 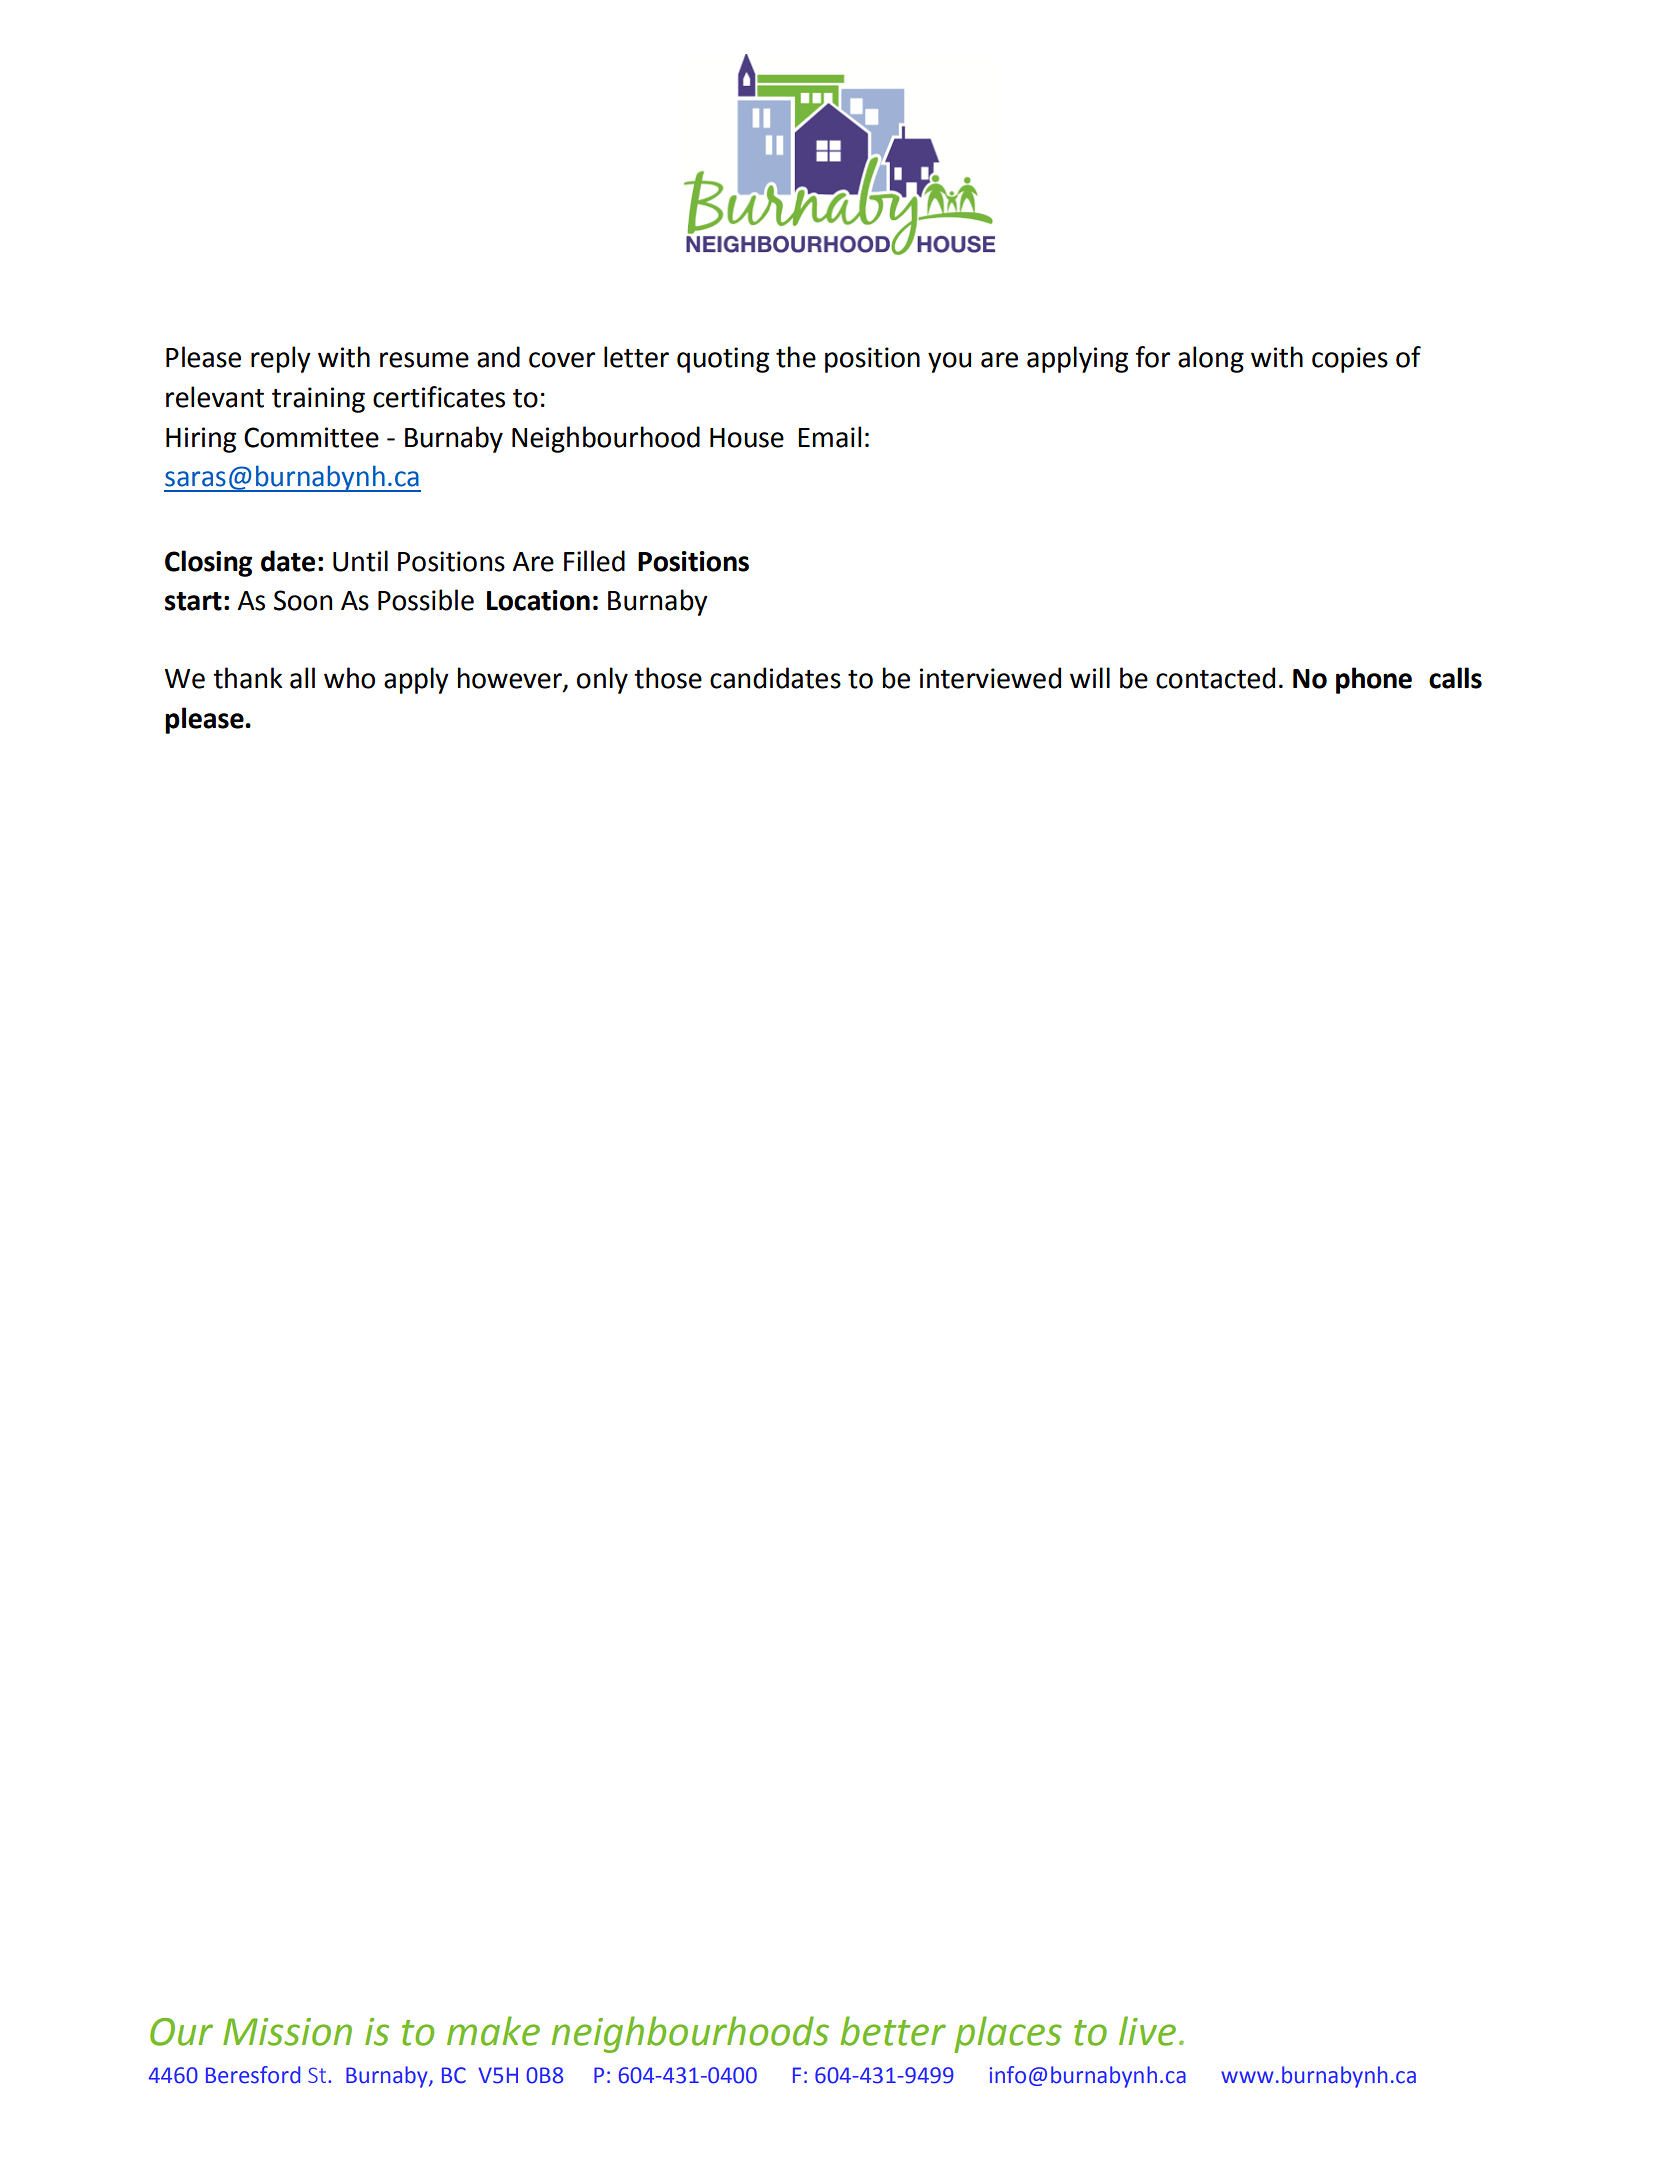 I want to click on better, so click(x=893, y=2031).
